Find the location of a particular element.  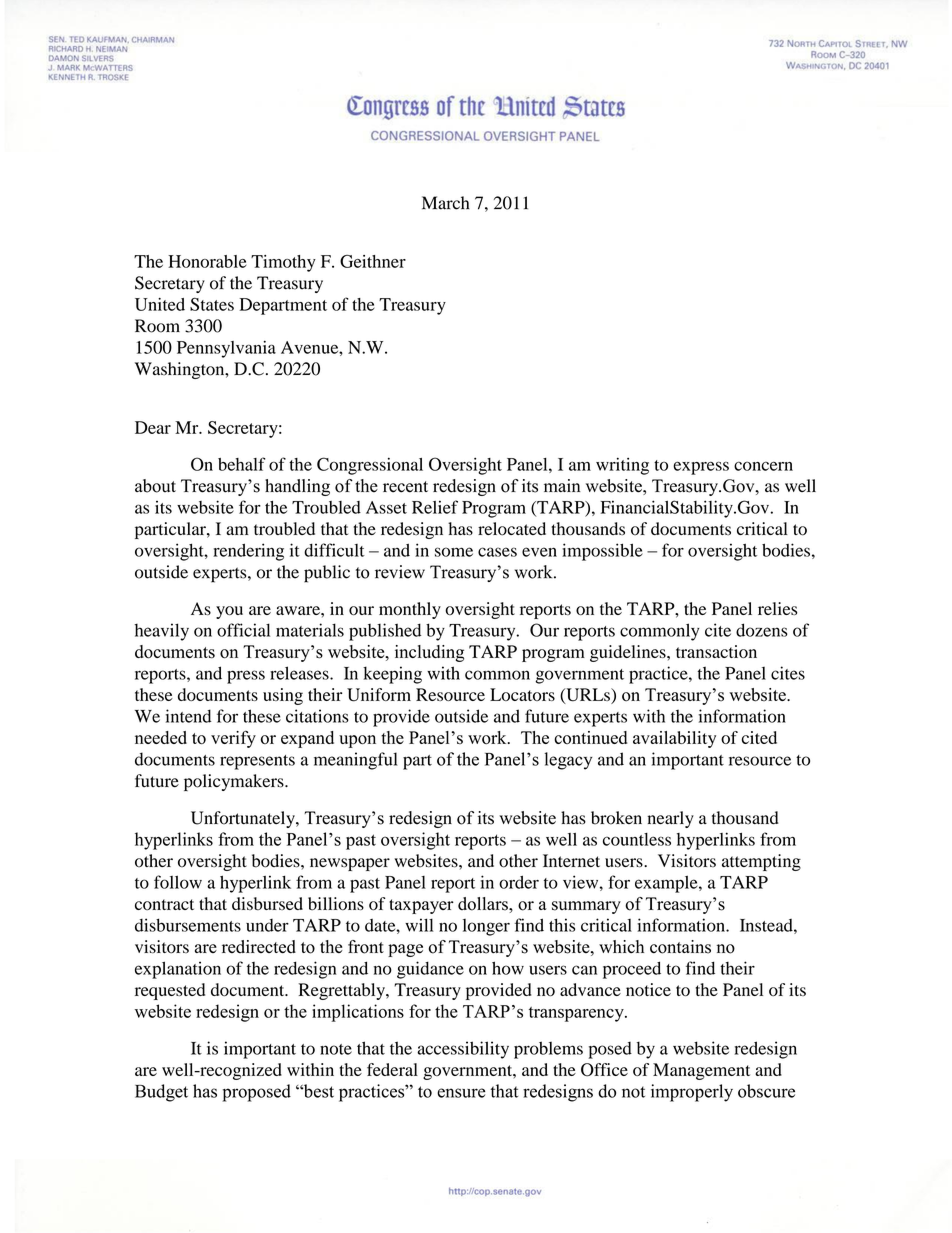

Honorable is located at coordinates (207, 261).
